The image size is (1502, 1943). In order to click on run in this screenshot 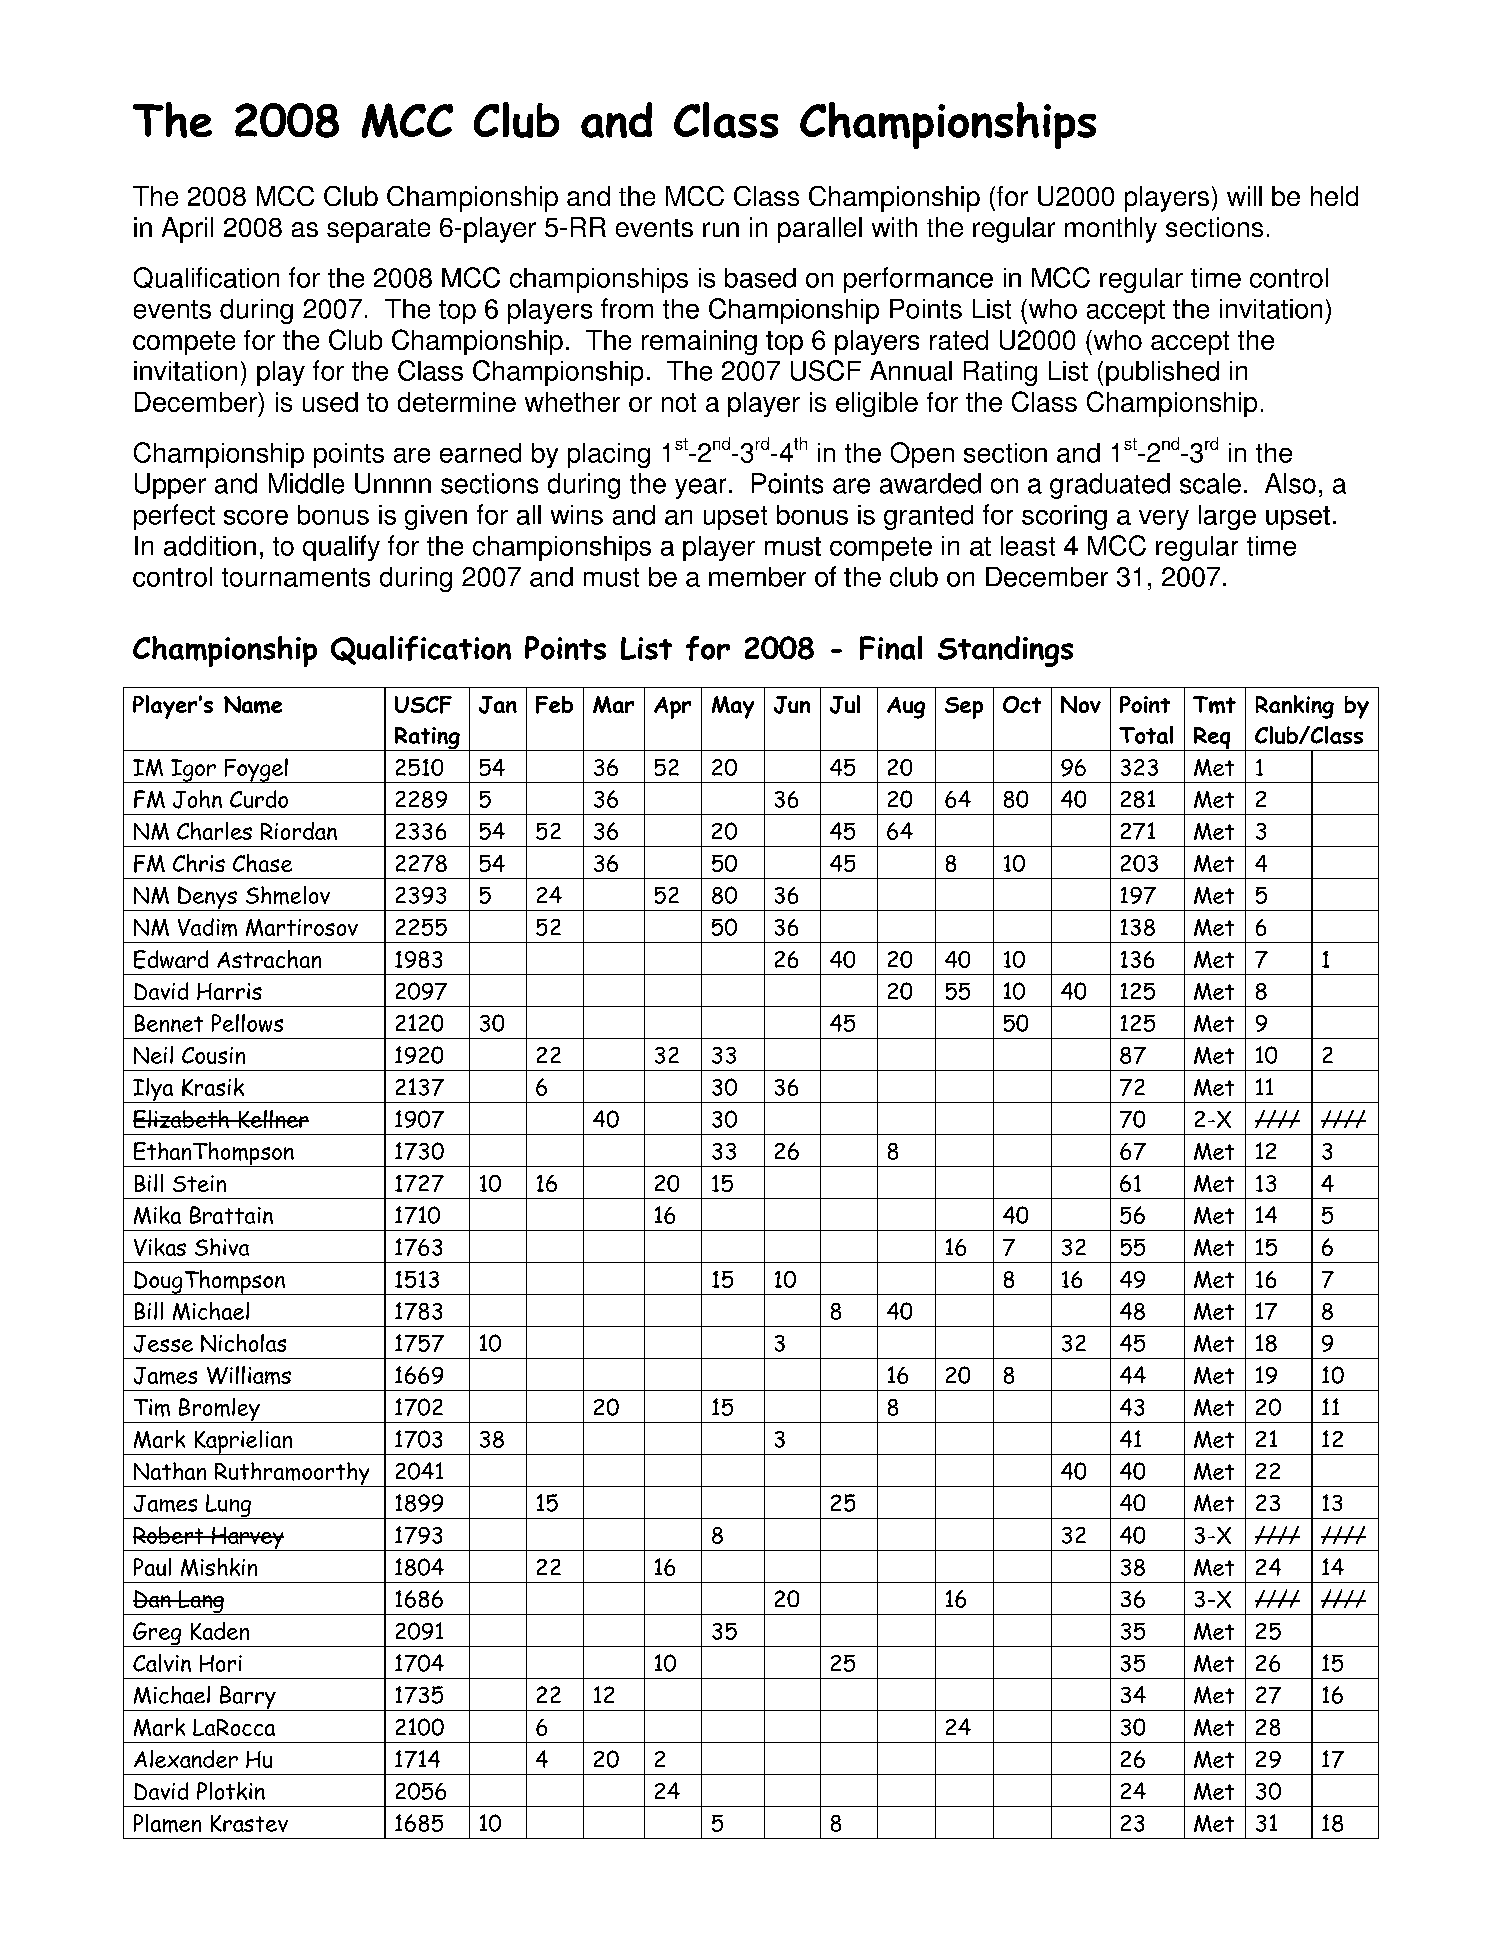, I will do `click(721, 229)`.
